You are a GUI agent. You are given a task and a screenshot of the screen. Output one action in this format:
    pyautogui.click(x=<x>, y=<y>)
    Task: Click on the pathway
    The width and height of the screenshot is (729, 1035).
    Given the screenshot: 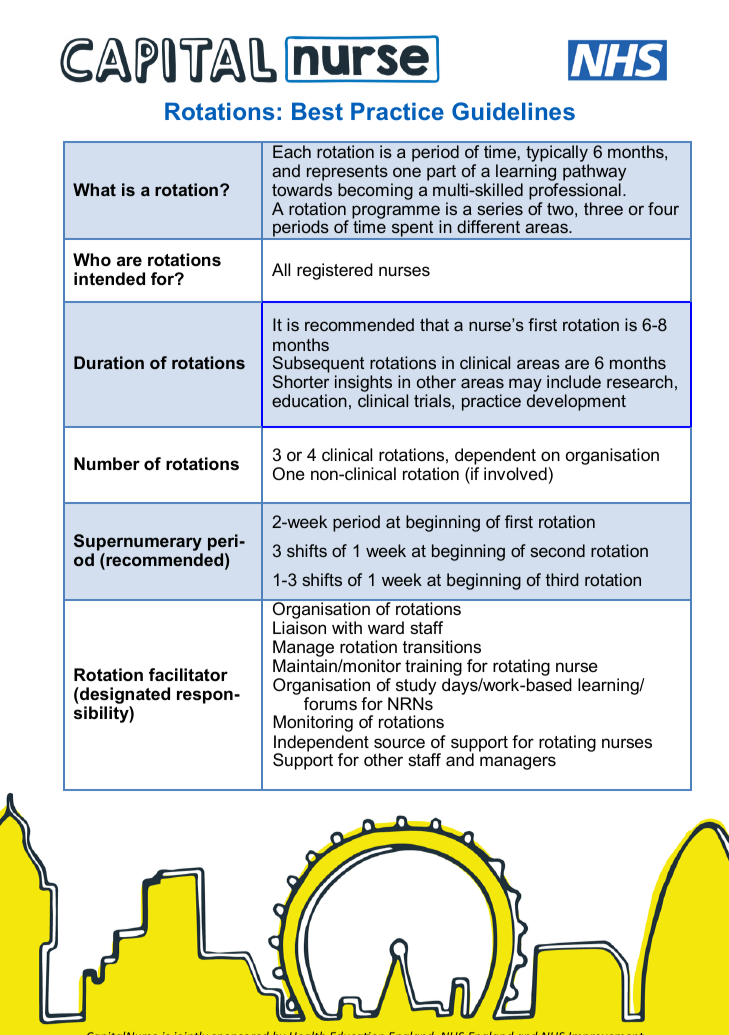 What is the action you would take?
    pyautogui.click(x=594, y=172)
